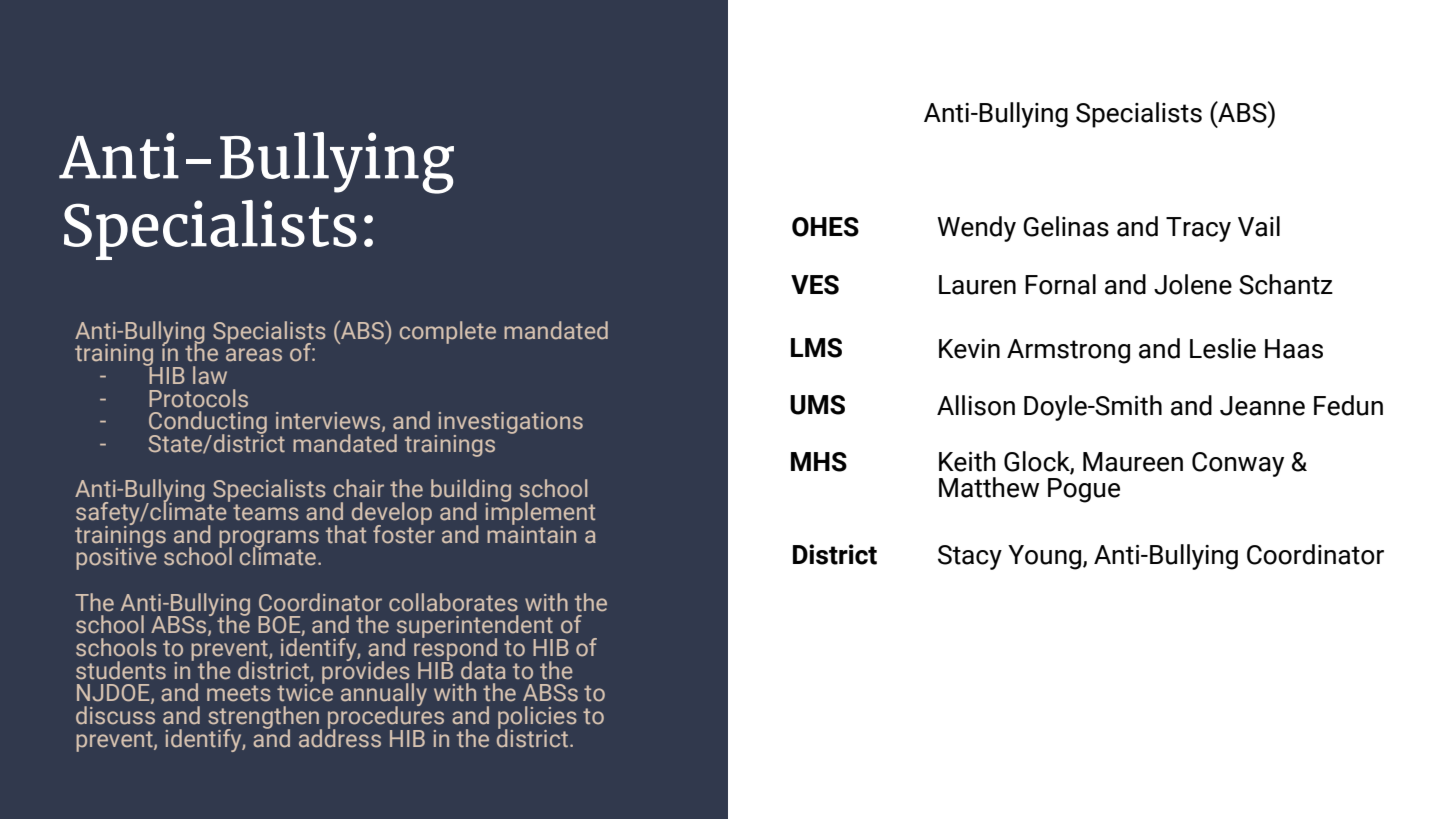 This image has width=1456, height=819. What do you see at coordinates (1046, 557) in the image?
I see `Young` at bounding box center [1046, 557].
